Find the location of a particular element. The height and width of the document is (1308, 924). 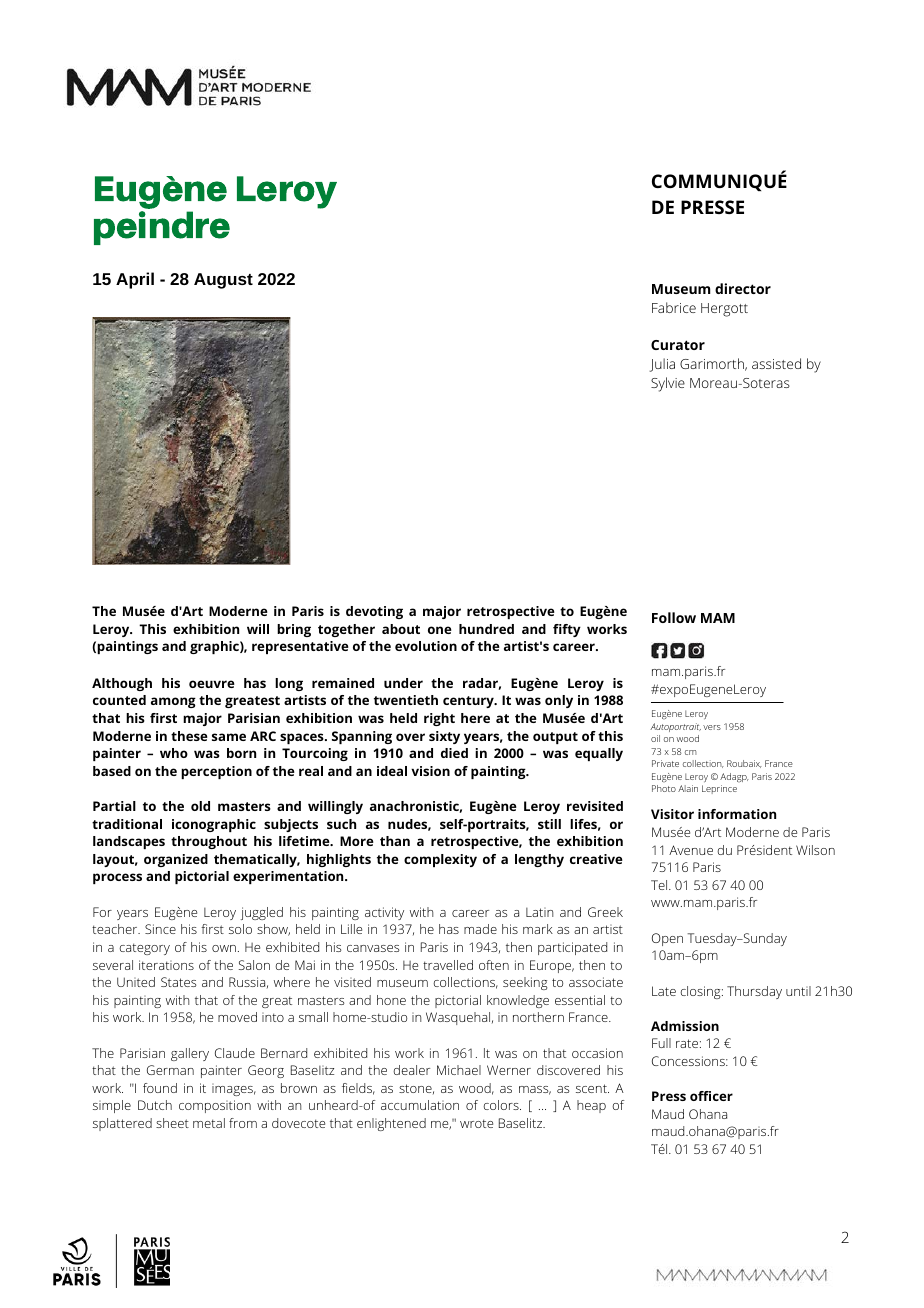

oil is located at coordinates (655, 738).
